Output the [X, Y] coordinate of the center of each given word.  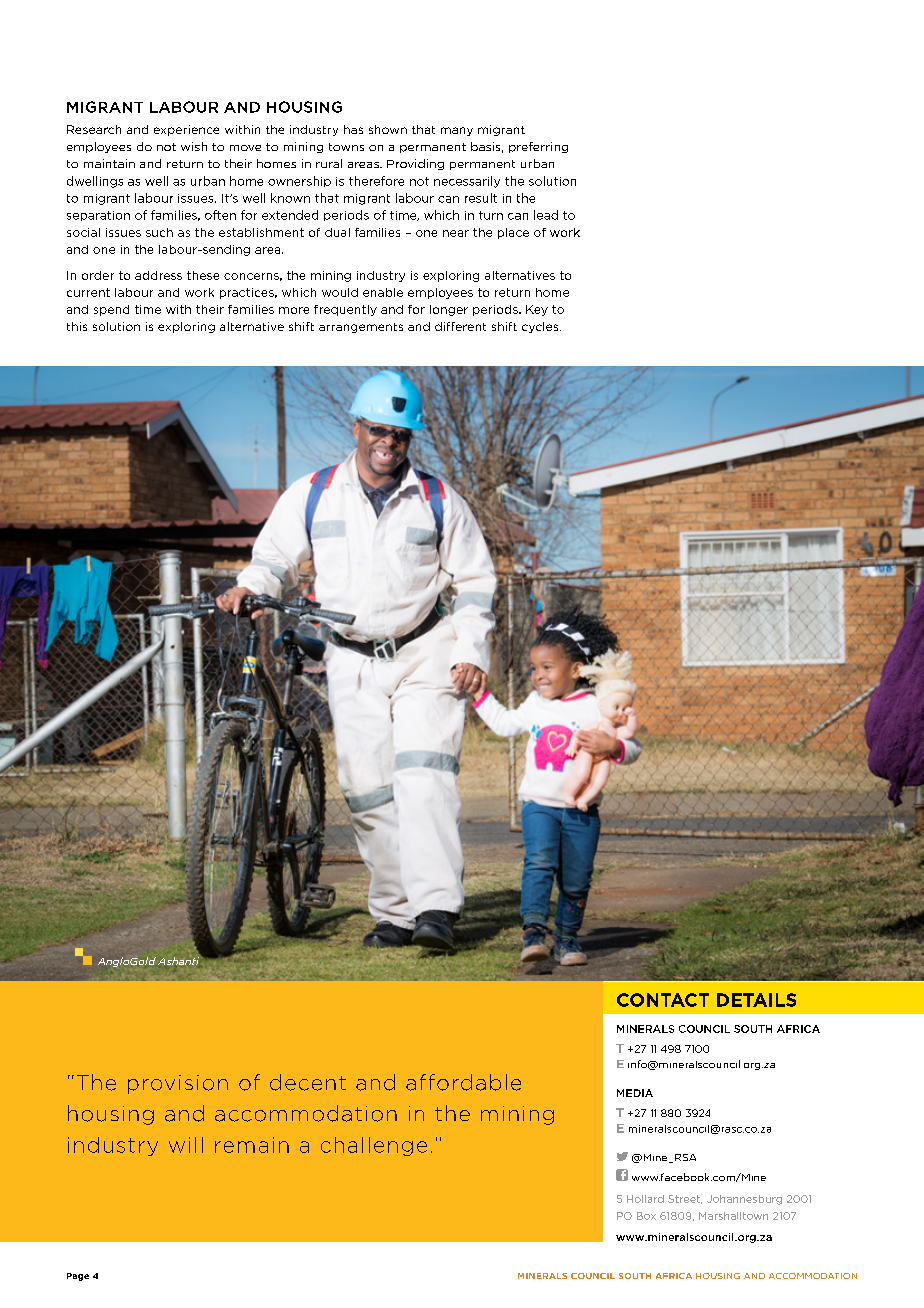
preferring [538, 147]
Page [78, 1277]
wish [194, 146]
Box [646, 1216]
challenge [374, 1146]
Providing [415, 164]
